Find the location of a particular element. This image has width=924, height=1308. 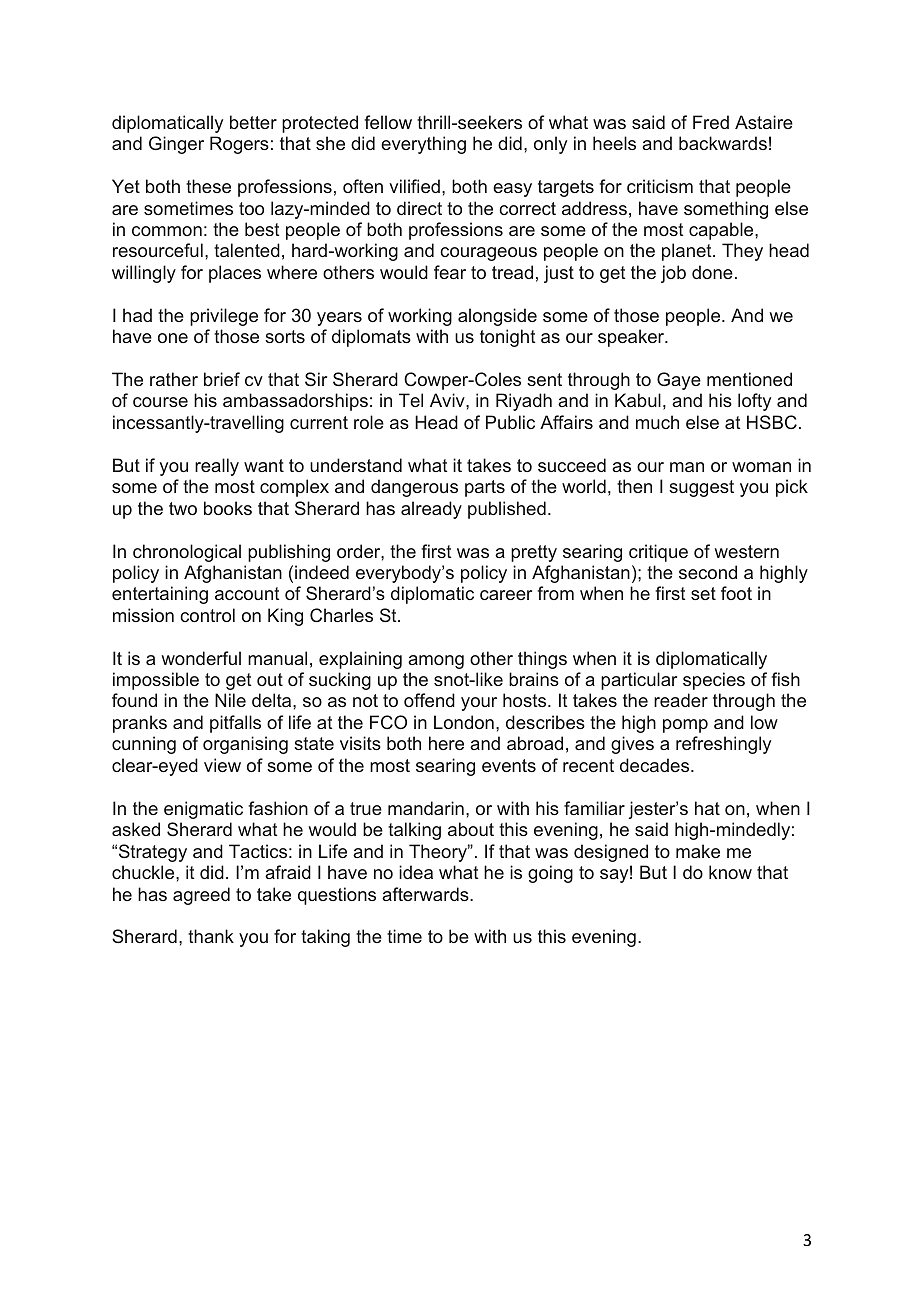

privilege is located at coordinates (224, 317).
